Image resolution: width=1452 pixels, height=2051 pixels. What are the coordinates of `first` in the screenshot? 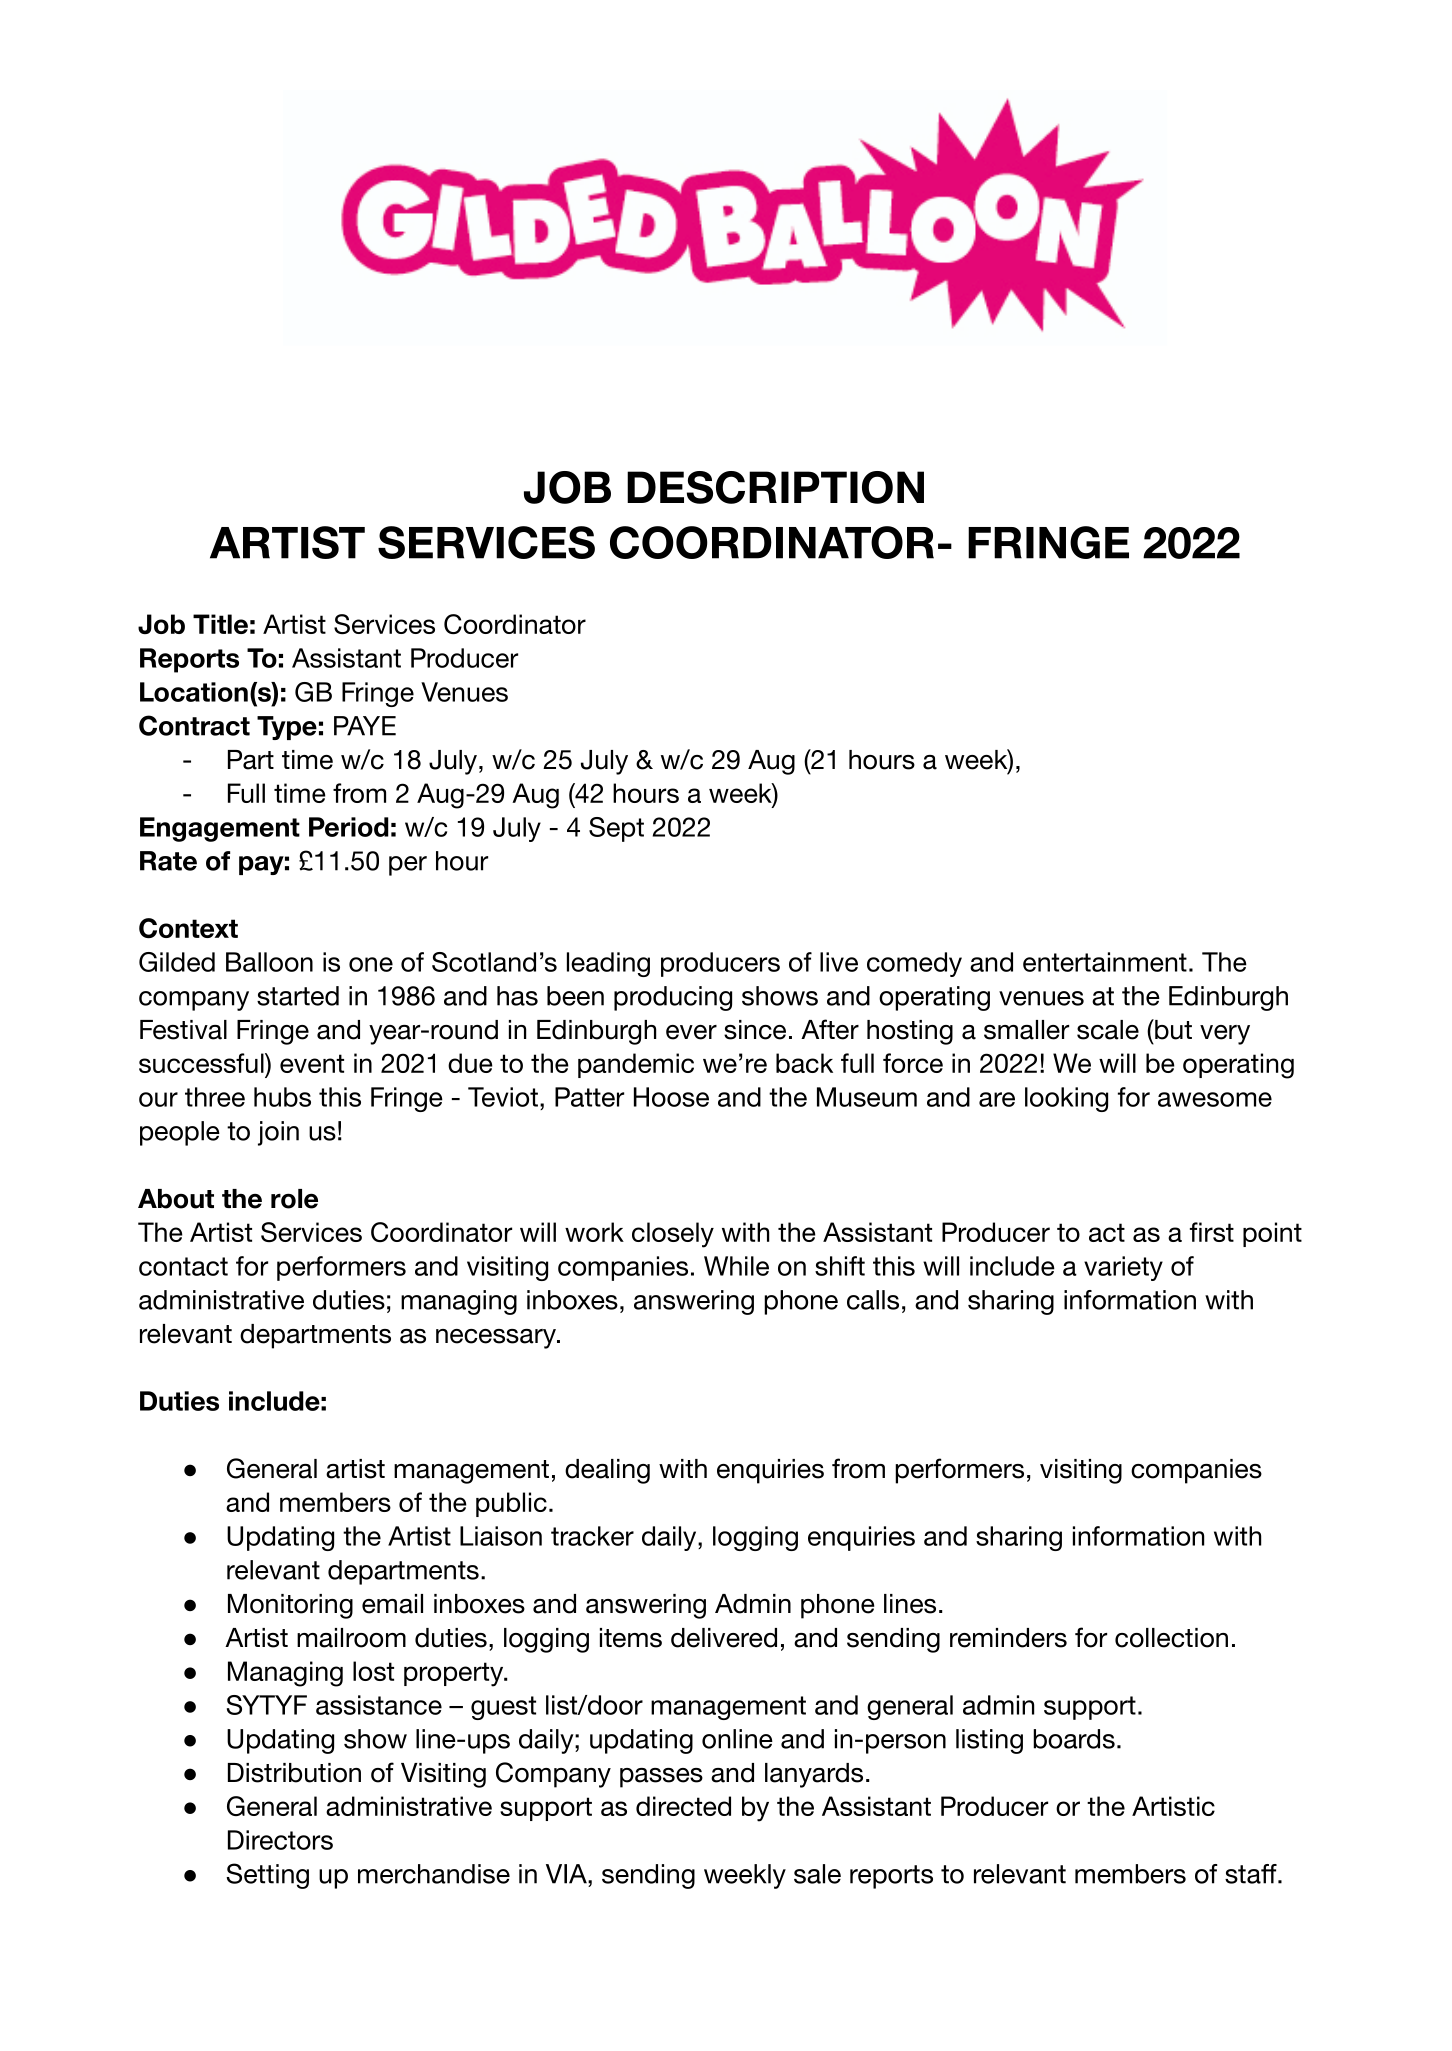 It's located at (1212, 1232).
